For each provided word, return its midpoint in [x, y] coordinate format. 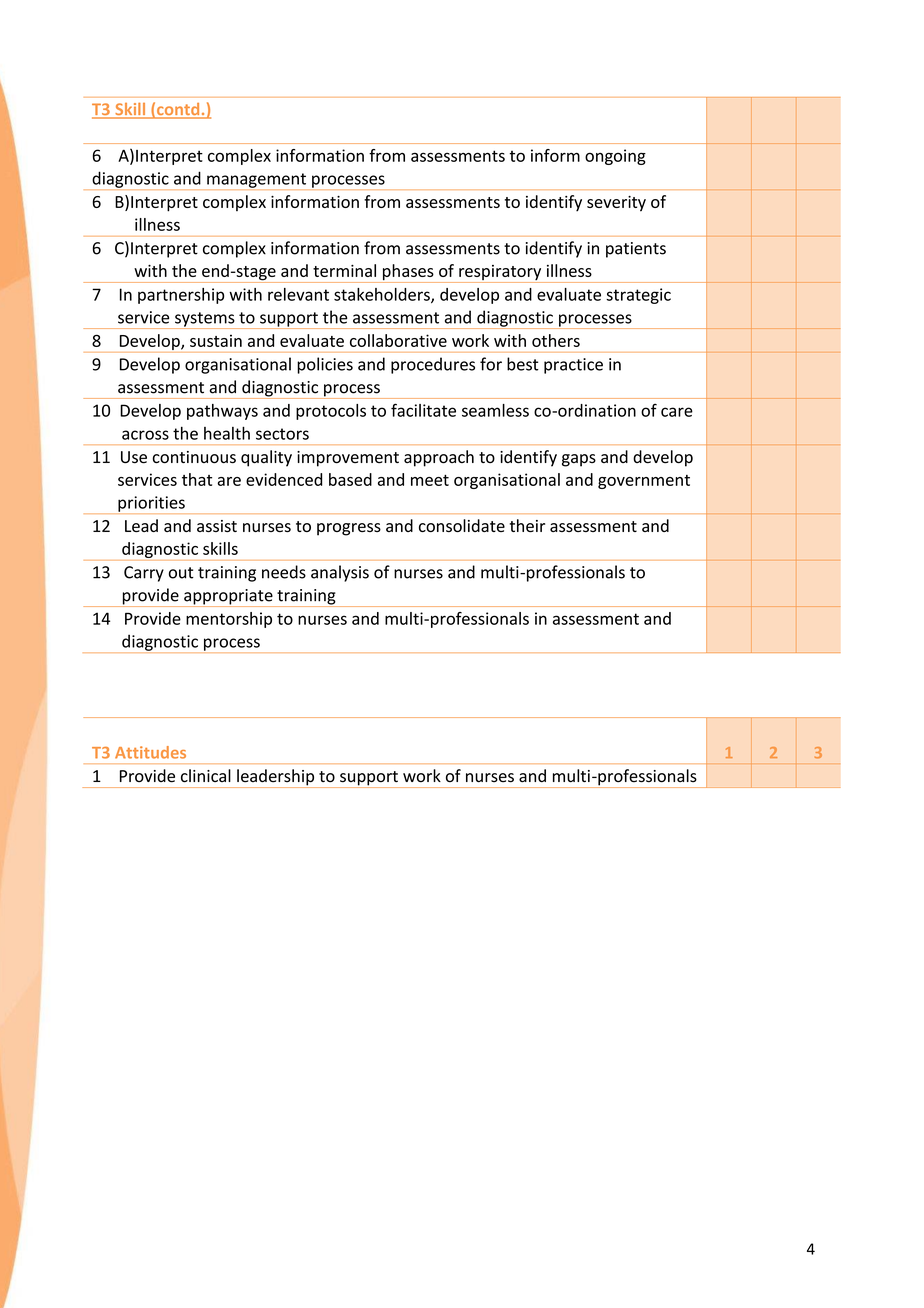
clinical [206, 776]
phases [408, 273]
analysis [340, 573]
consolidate [462, 525]
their [527, 525]
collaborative [398, 340]
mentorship [229, 620]
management [256, 181]
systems [205, 320]
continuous [194, 457]
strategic [638, 296]
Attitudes [150, 752]
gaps [579, 460]
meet [430, 480]
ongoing [615, 157]
